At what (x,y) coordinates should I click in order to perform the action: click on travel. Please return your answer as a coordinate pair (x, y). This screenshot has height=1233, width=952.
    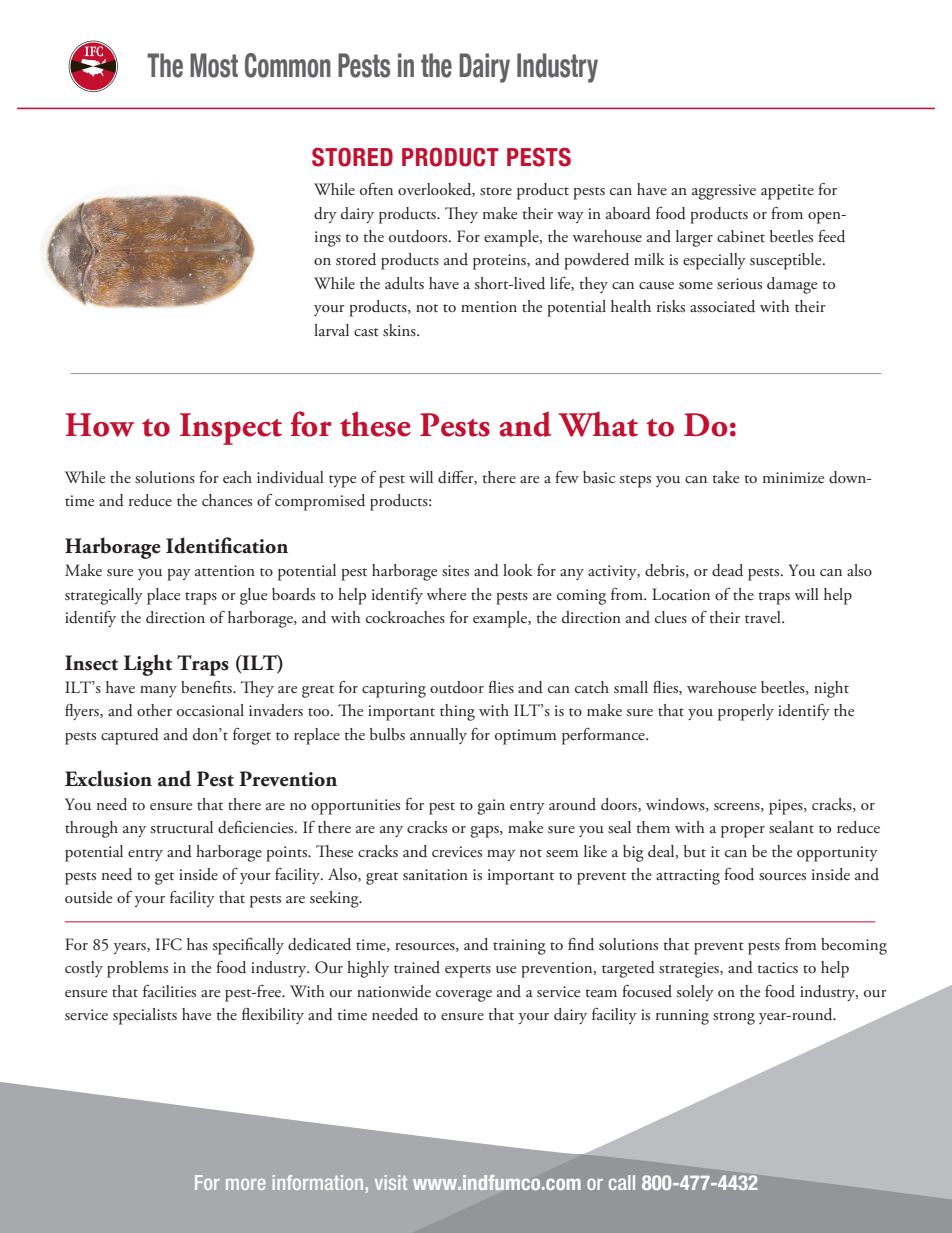
    Looking at the image, I should click on (764, 617).
